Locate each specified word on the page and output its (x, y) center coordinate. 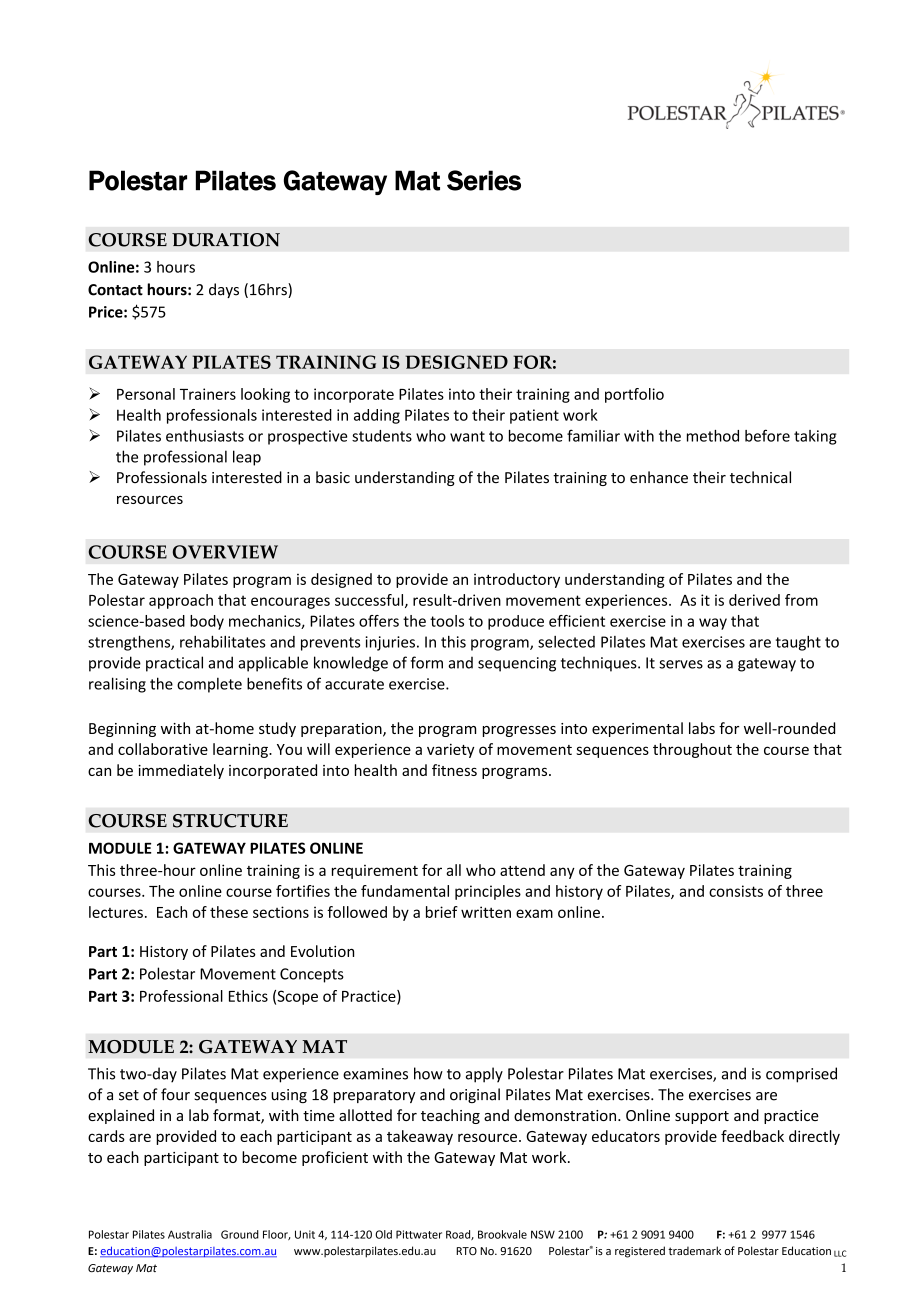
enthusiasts (205, 436)
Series (484, 180)
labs (702, 728)
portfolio (634, 395)
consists (736, 891)
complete (209, 685)
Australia (190, 1234)
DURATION (226, 240)
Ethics (248, 996)
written (486, 912)
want (467, 436)
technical (760, 477)
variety (450, 750)
